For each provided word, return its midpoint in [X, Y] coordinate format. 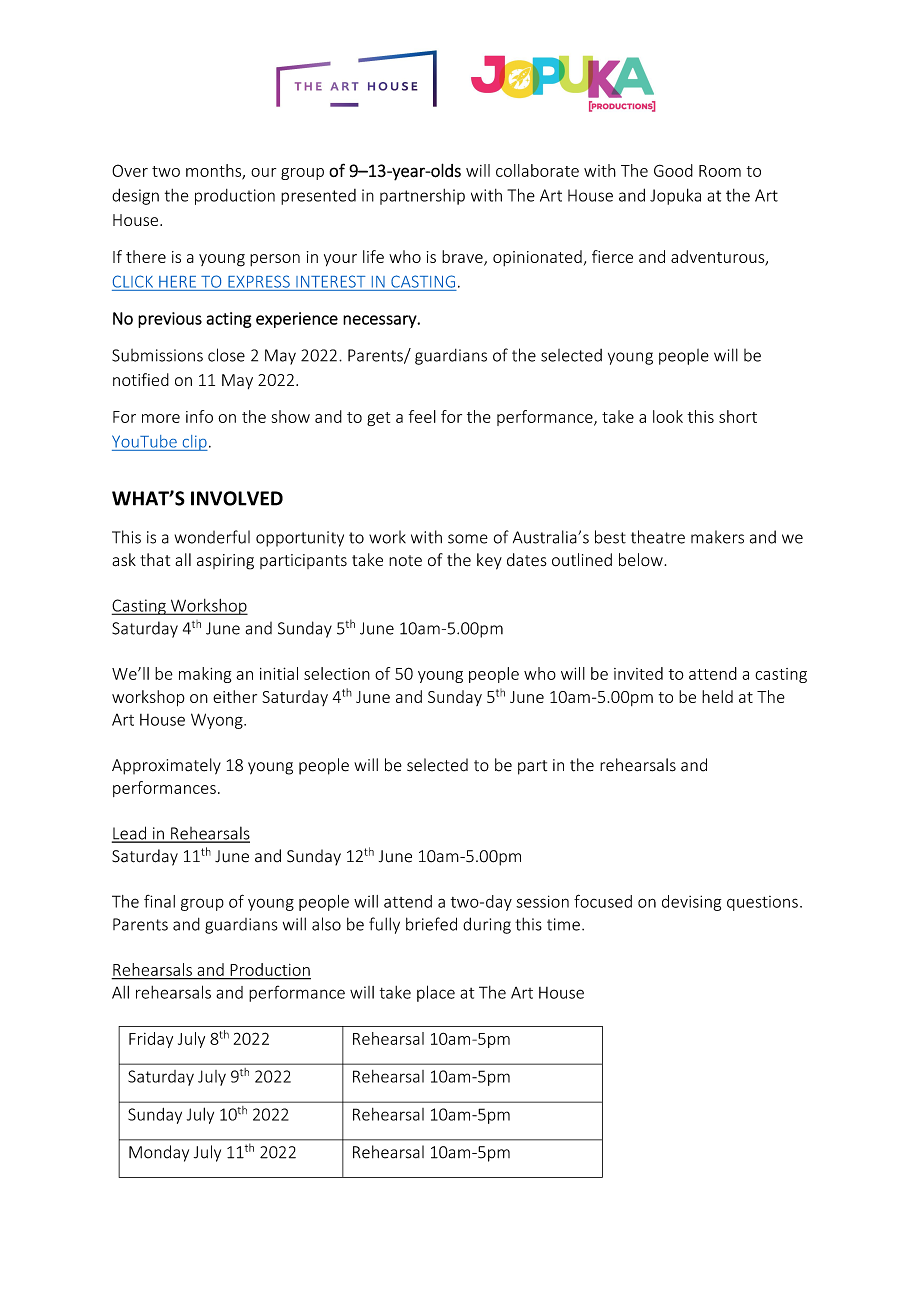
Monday [159, 1153]
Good [673, 170]
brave [463, 257]
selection [337, 673]
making [205, 675]
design [135, 196]
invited [638, 673]
